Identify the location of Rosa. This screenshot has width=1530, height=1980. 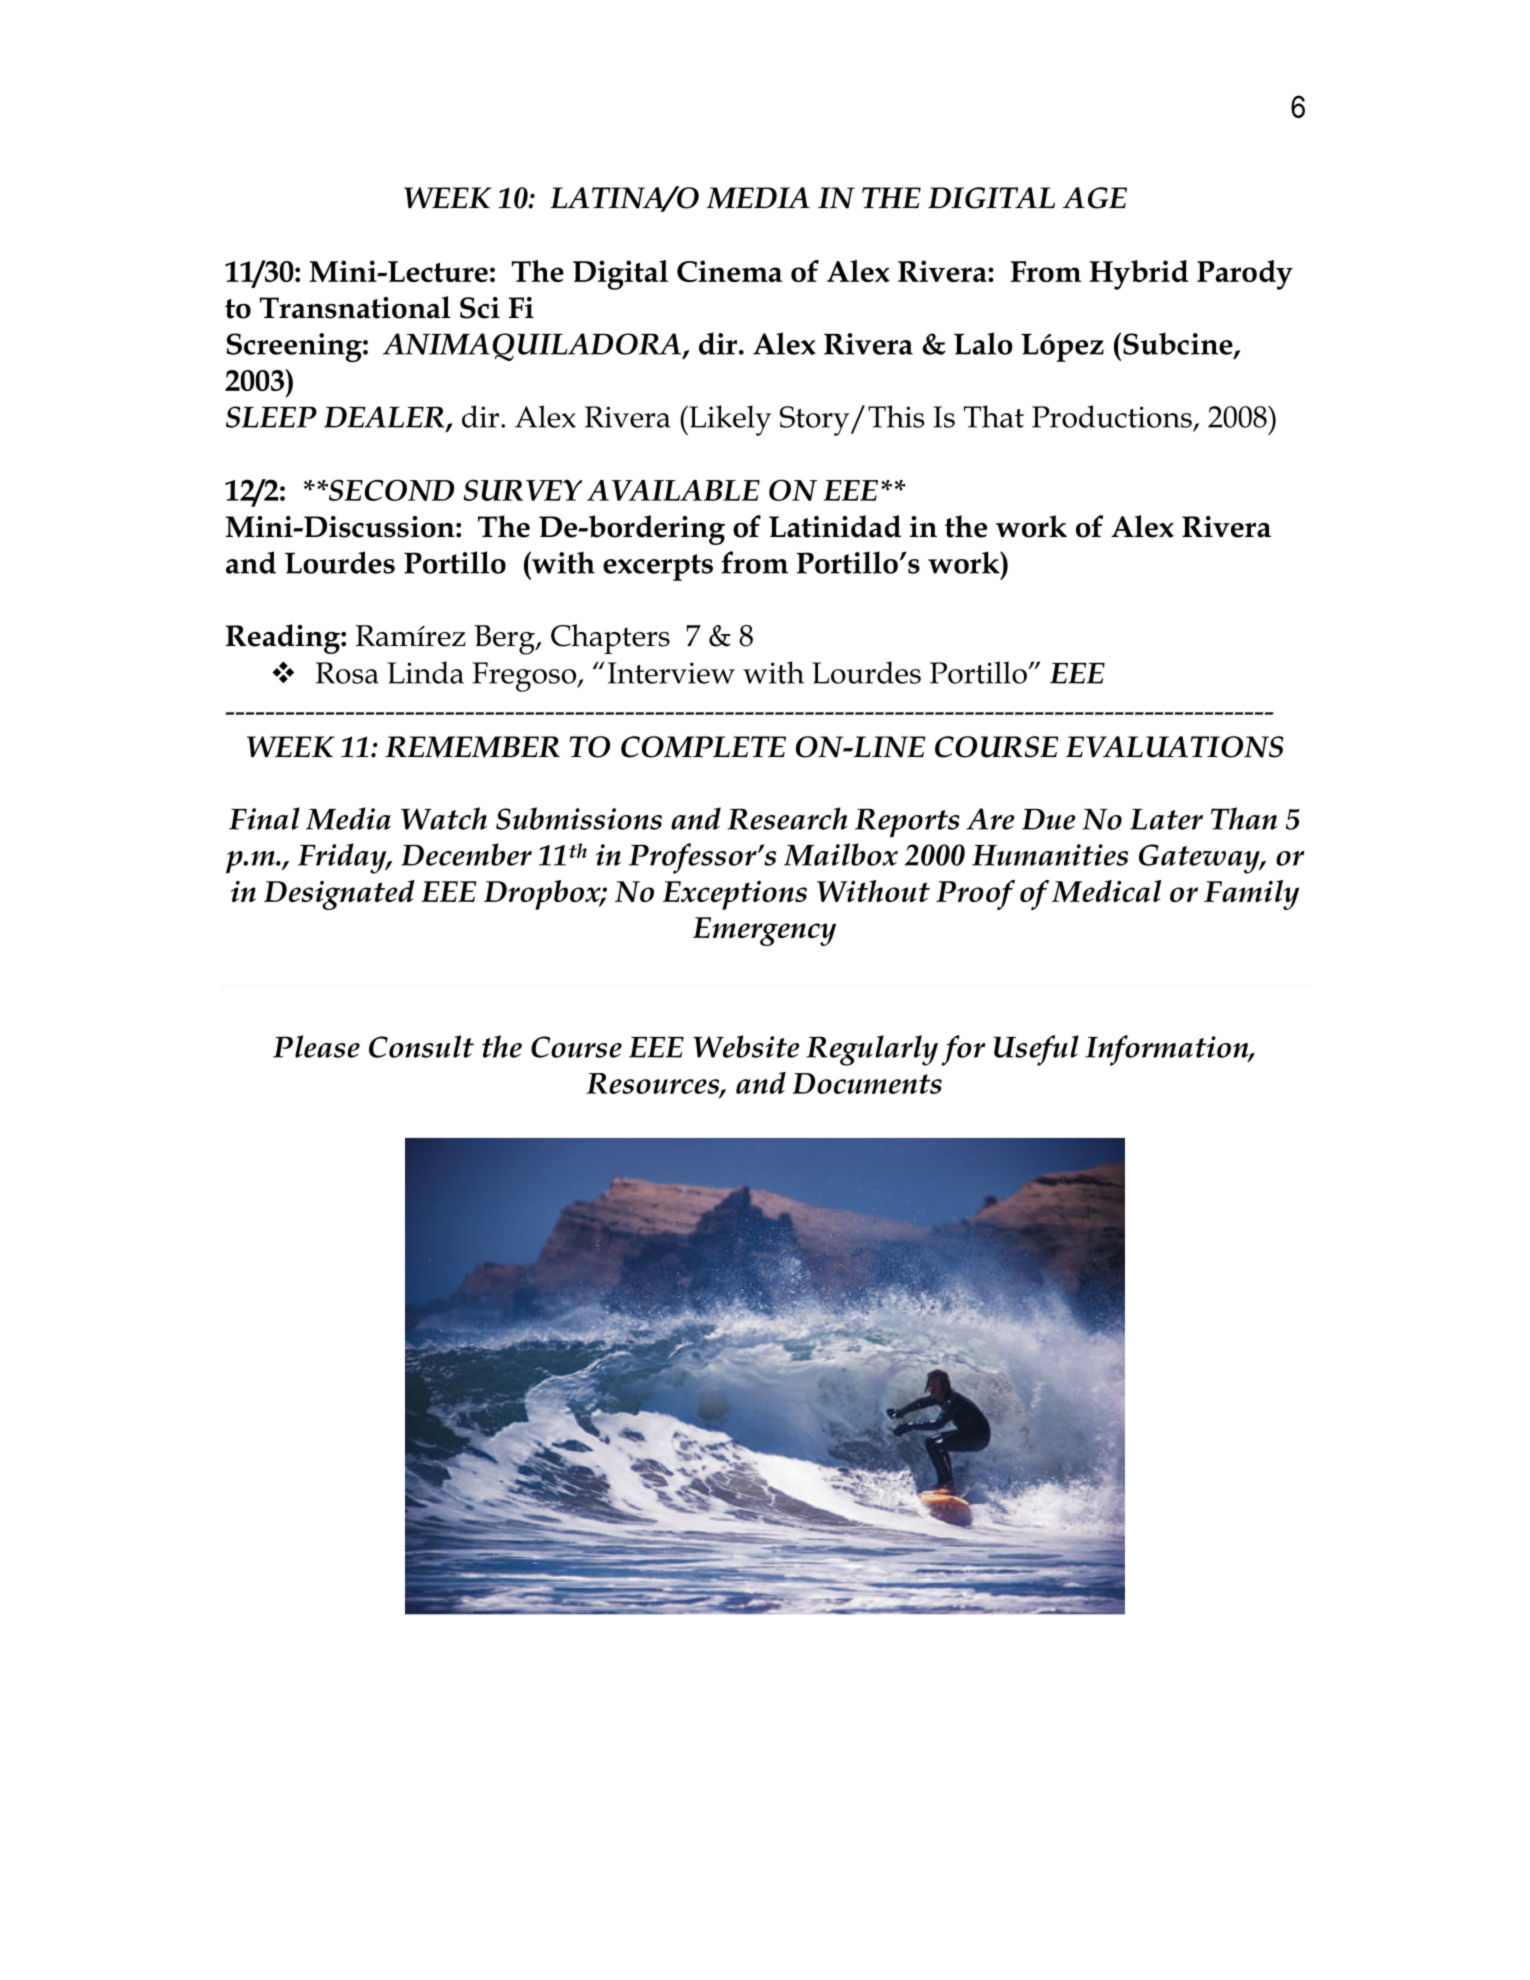
(347, 673).
